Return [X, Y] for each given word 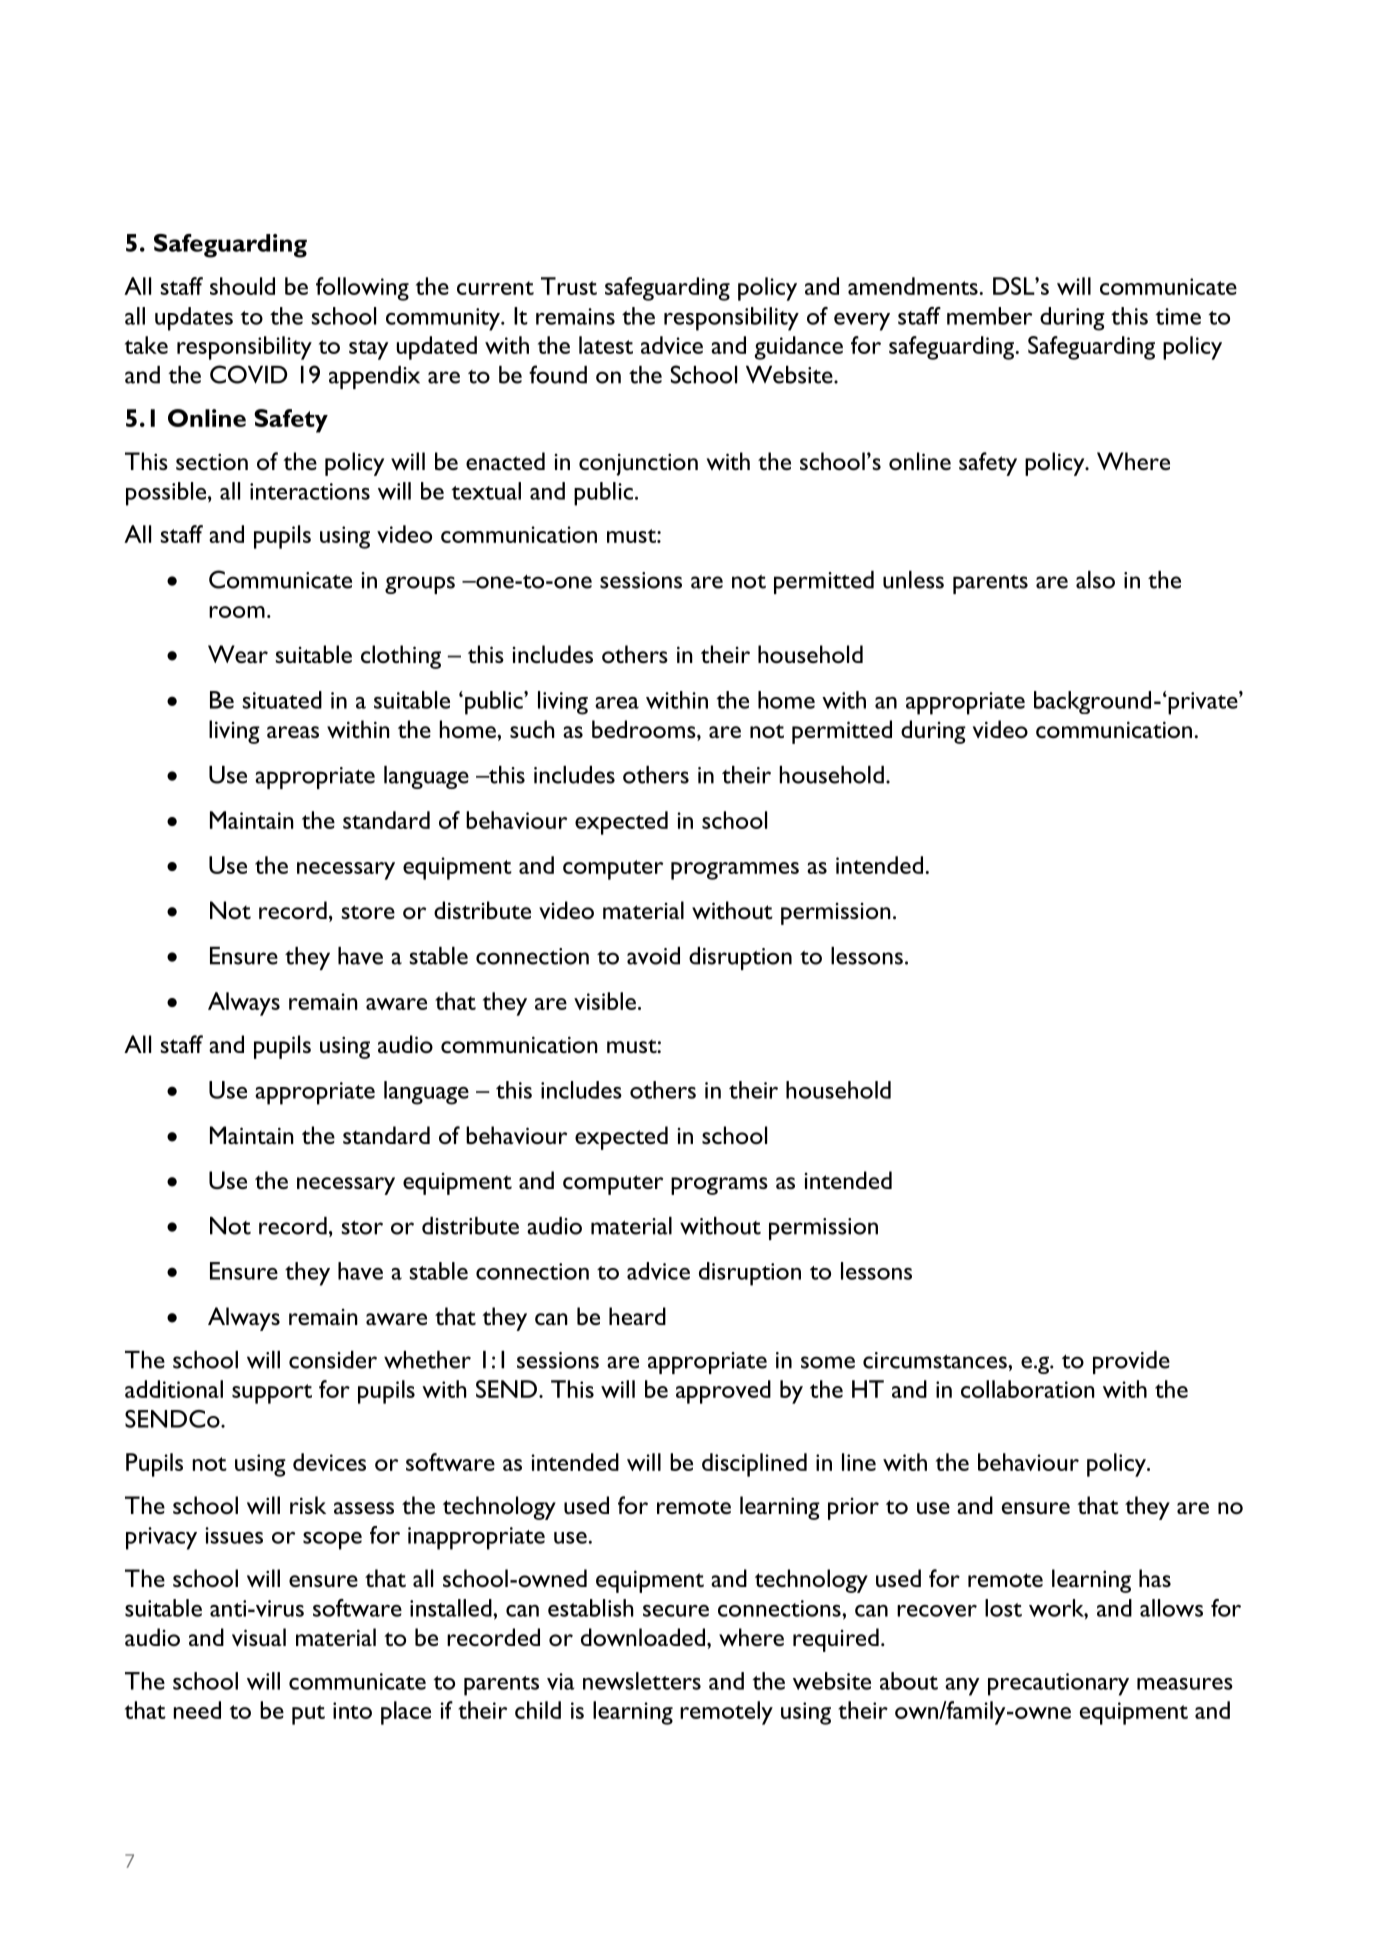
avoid [653, 956]
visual [259, 1637]
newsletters [642, 1681]
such [532, 729]
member [989, 316]
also [1095, 580]
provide [1131, 1362]
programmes [735, 871]
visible [605, 1001]
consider [333, 1360]
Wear [238, 654]
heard [637, 1316]
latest [606, 345]
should [242, 286]
